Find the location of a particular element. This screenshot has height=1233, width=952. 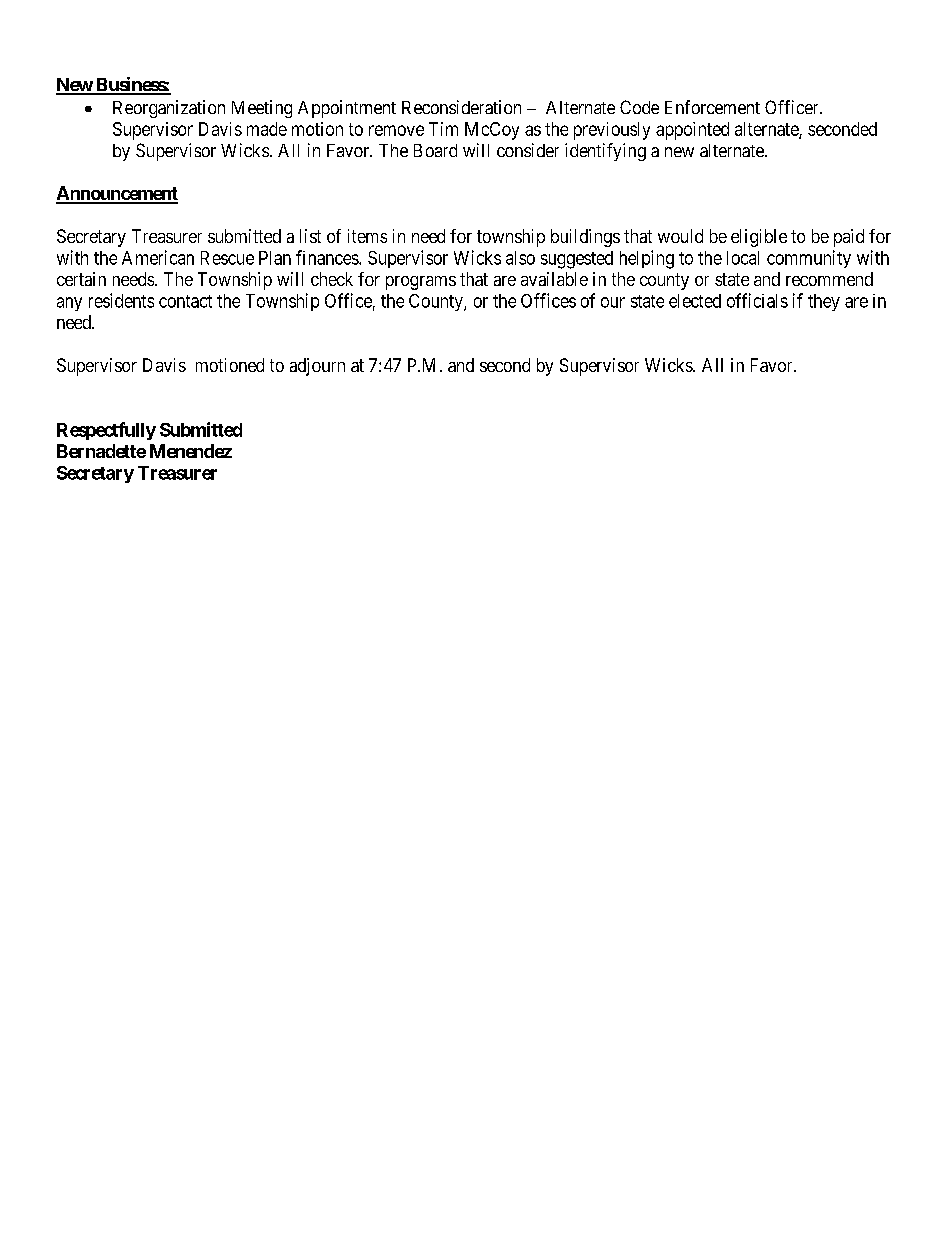

programs is located at coordinates (421, 283).
